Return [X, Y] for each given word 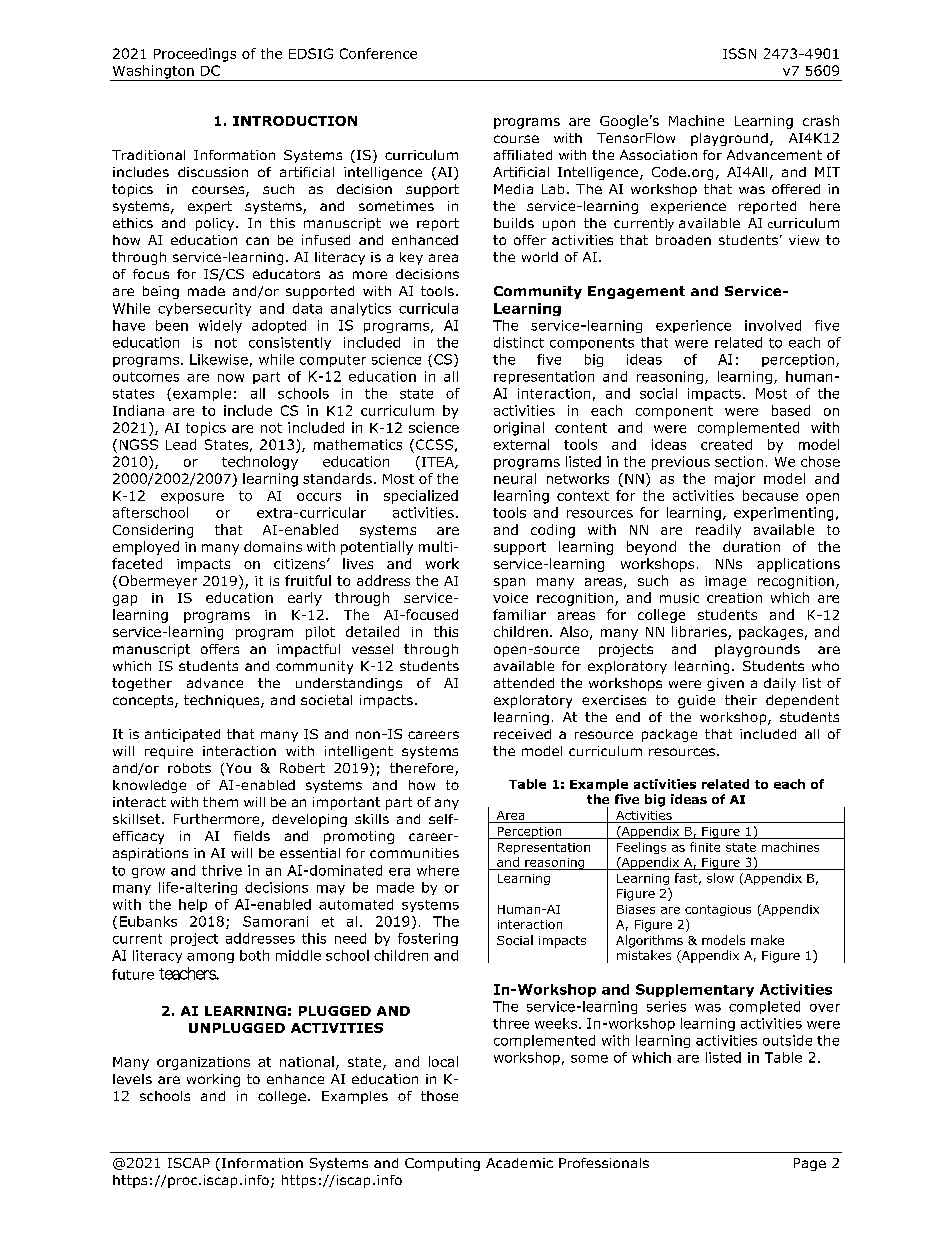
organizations [203, 1063]
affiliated [523, 155]
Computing [442, 1164]
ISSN [739, 53]
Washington [153, 73]
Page [810, 1164]
